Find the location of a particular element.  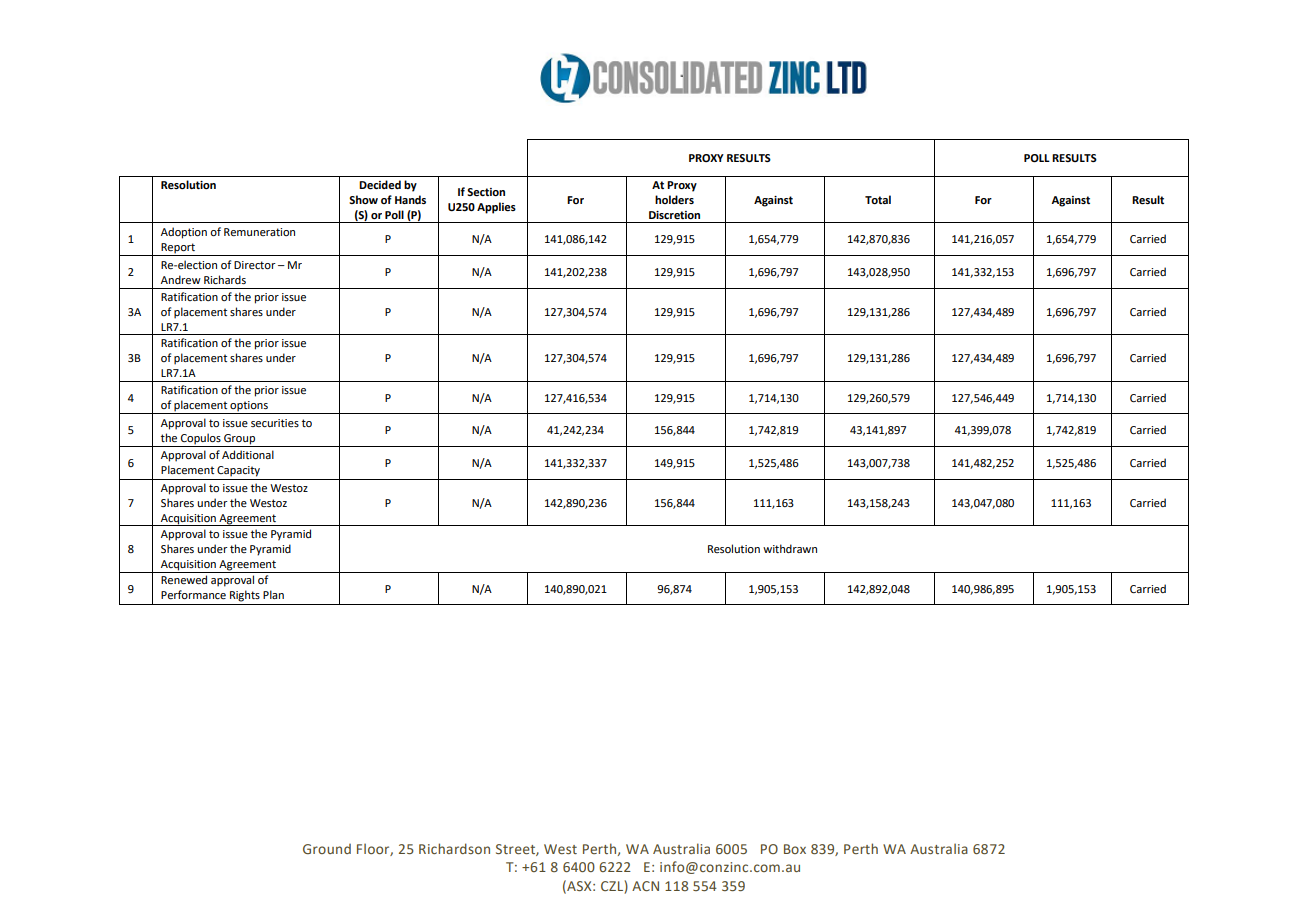

ACN is located at coordinates (645, 886).
